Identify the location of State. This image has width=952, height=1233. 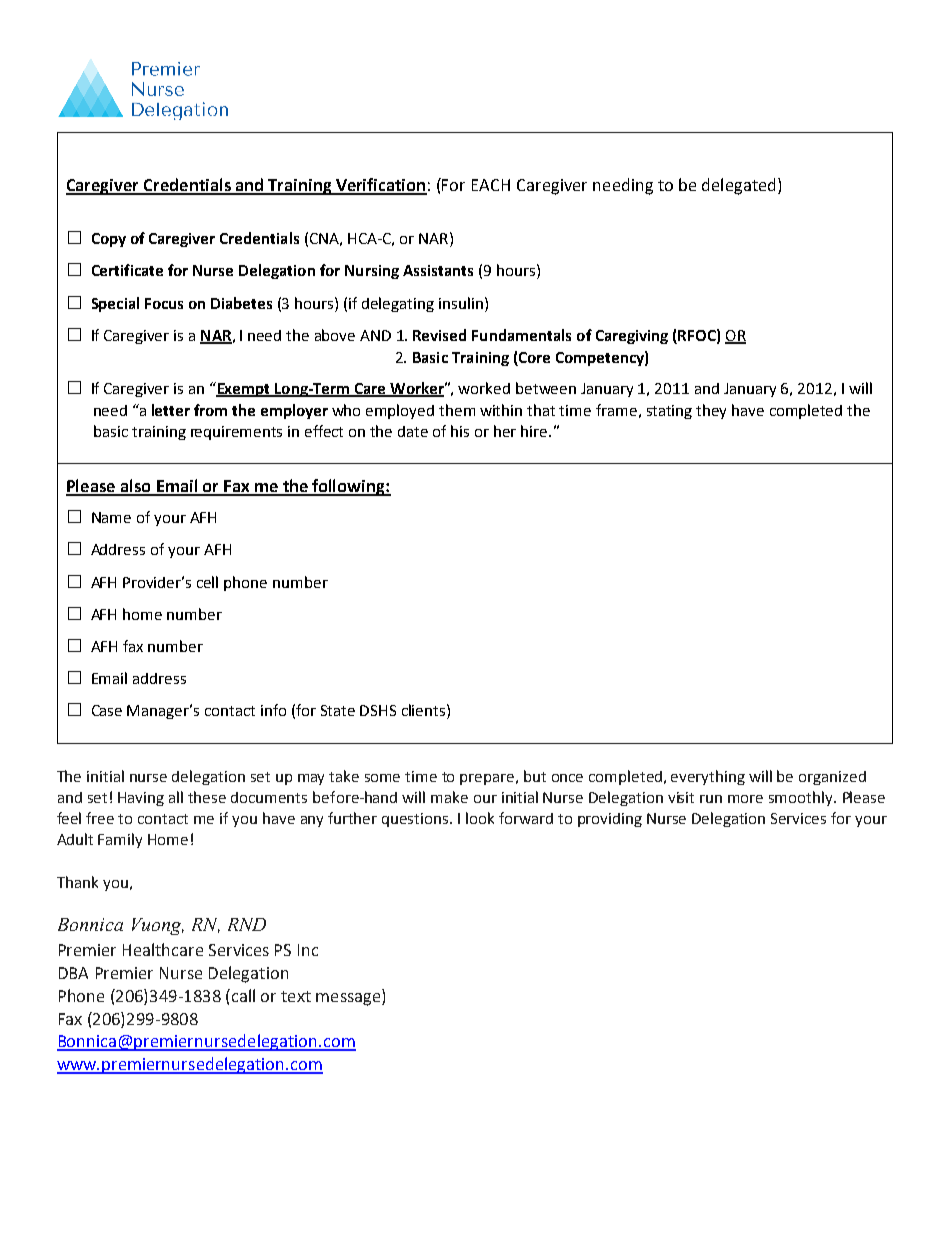
(338, 710).
